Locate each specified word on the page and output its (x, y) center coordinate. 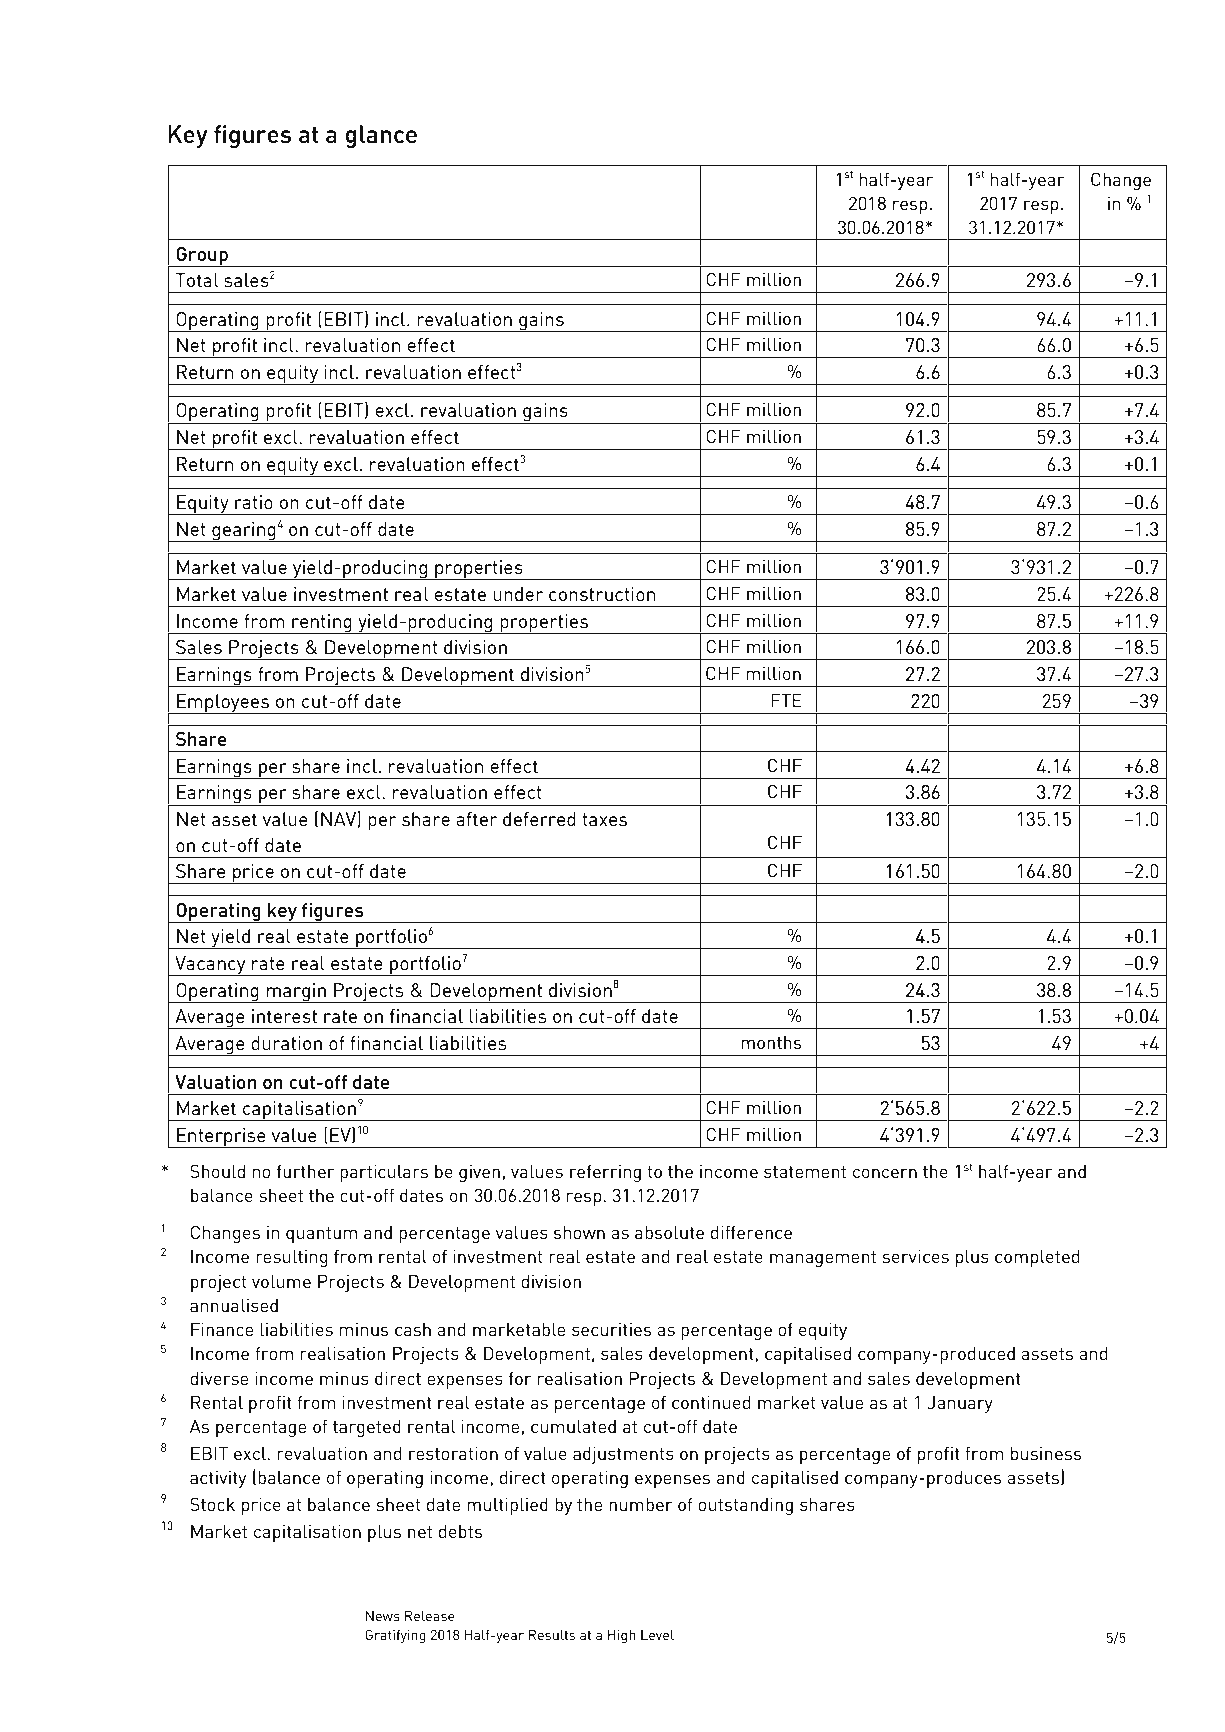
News (383, 1616)
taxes (604, 819)
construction (602, 594)
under (518, 594)
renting (322, 624)
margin (296, 993)
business (1046, 1453)
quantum (321, 1235)
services (916, 1256)
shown (579, 1232)
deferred (539, 819)
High (622, 1636)
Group (202, 257)
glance (381, 137)
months (771, 1042)
